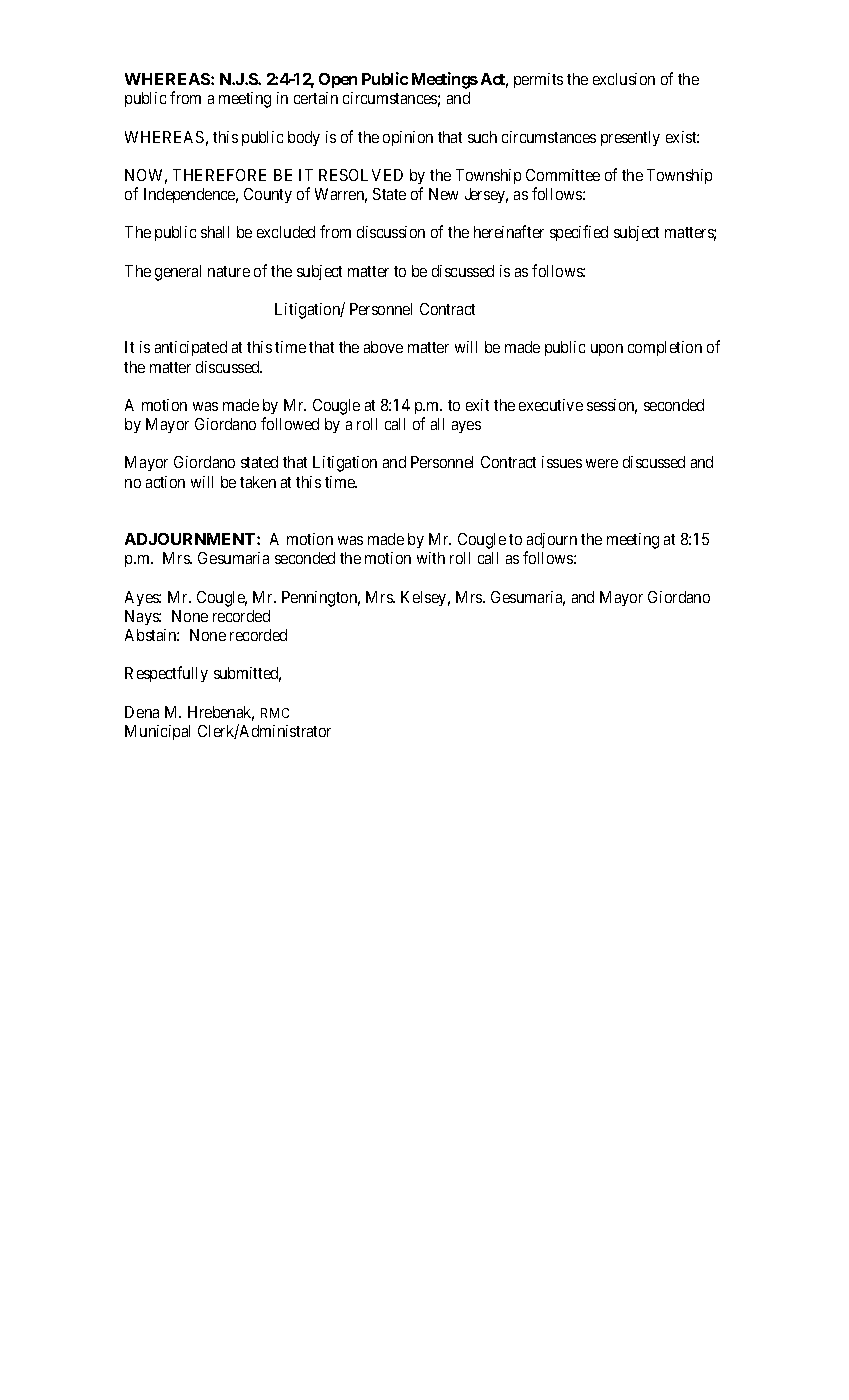  Describe the element at coordinates (624, 79) in the screenshot. I see `exclusion` at that location.
